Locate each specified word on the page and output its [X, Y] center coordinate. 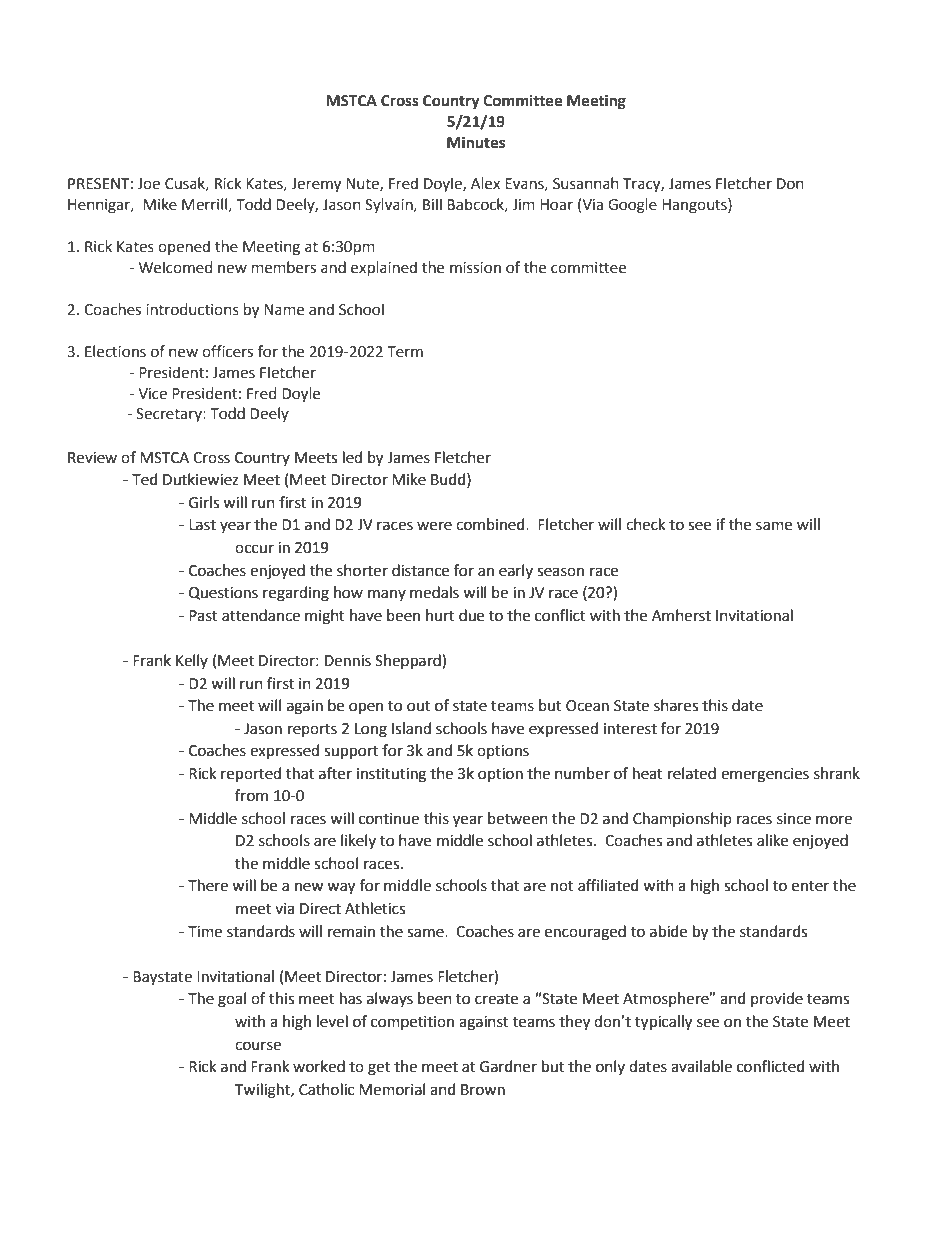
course [258, 1046]
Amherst [681, 615]
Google [632, 206]
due [471, 615]
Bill [432, 204]
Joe [148, 184]
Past [203, 616]
